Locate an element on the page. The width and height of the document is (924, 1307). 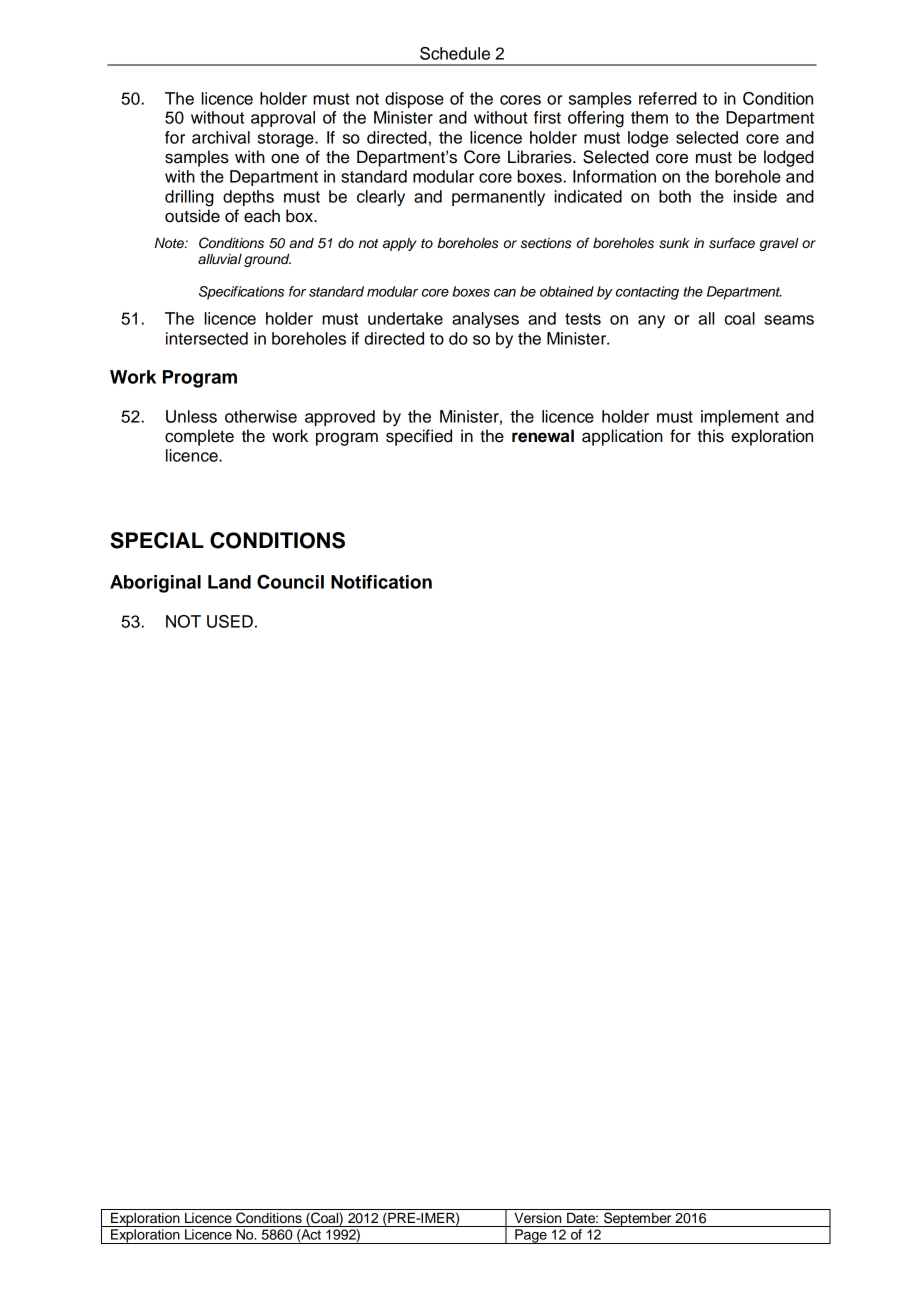
Schedule is located at coordinates (455, 53).
